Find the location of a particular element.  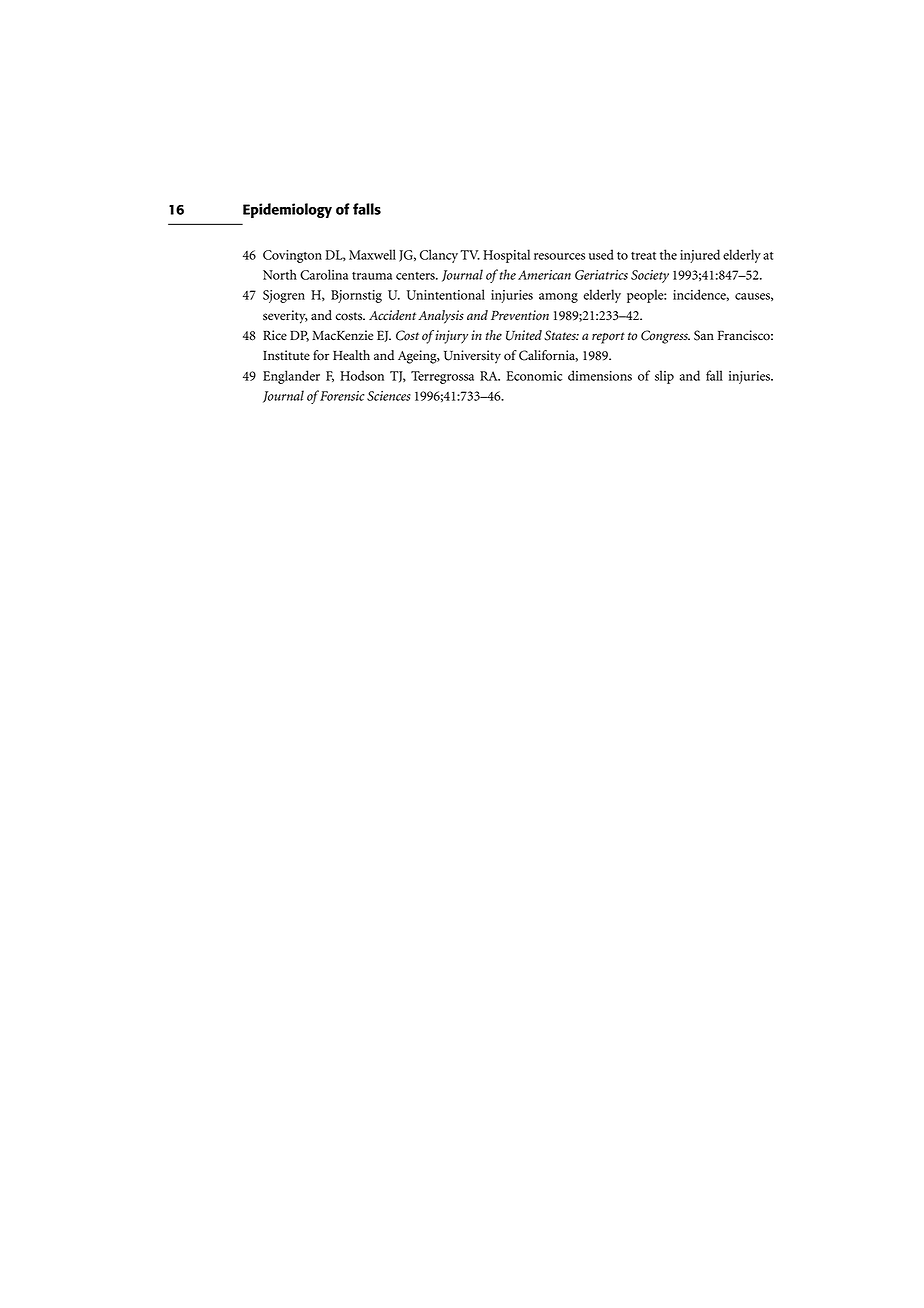

report is located at coordinates (608, 338).
